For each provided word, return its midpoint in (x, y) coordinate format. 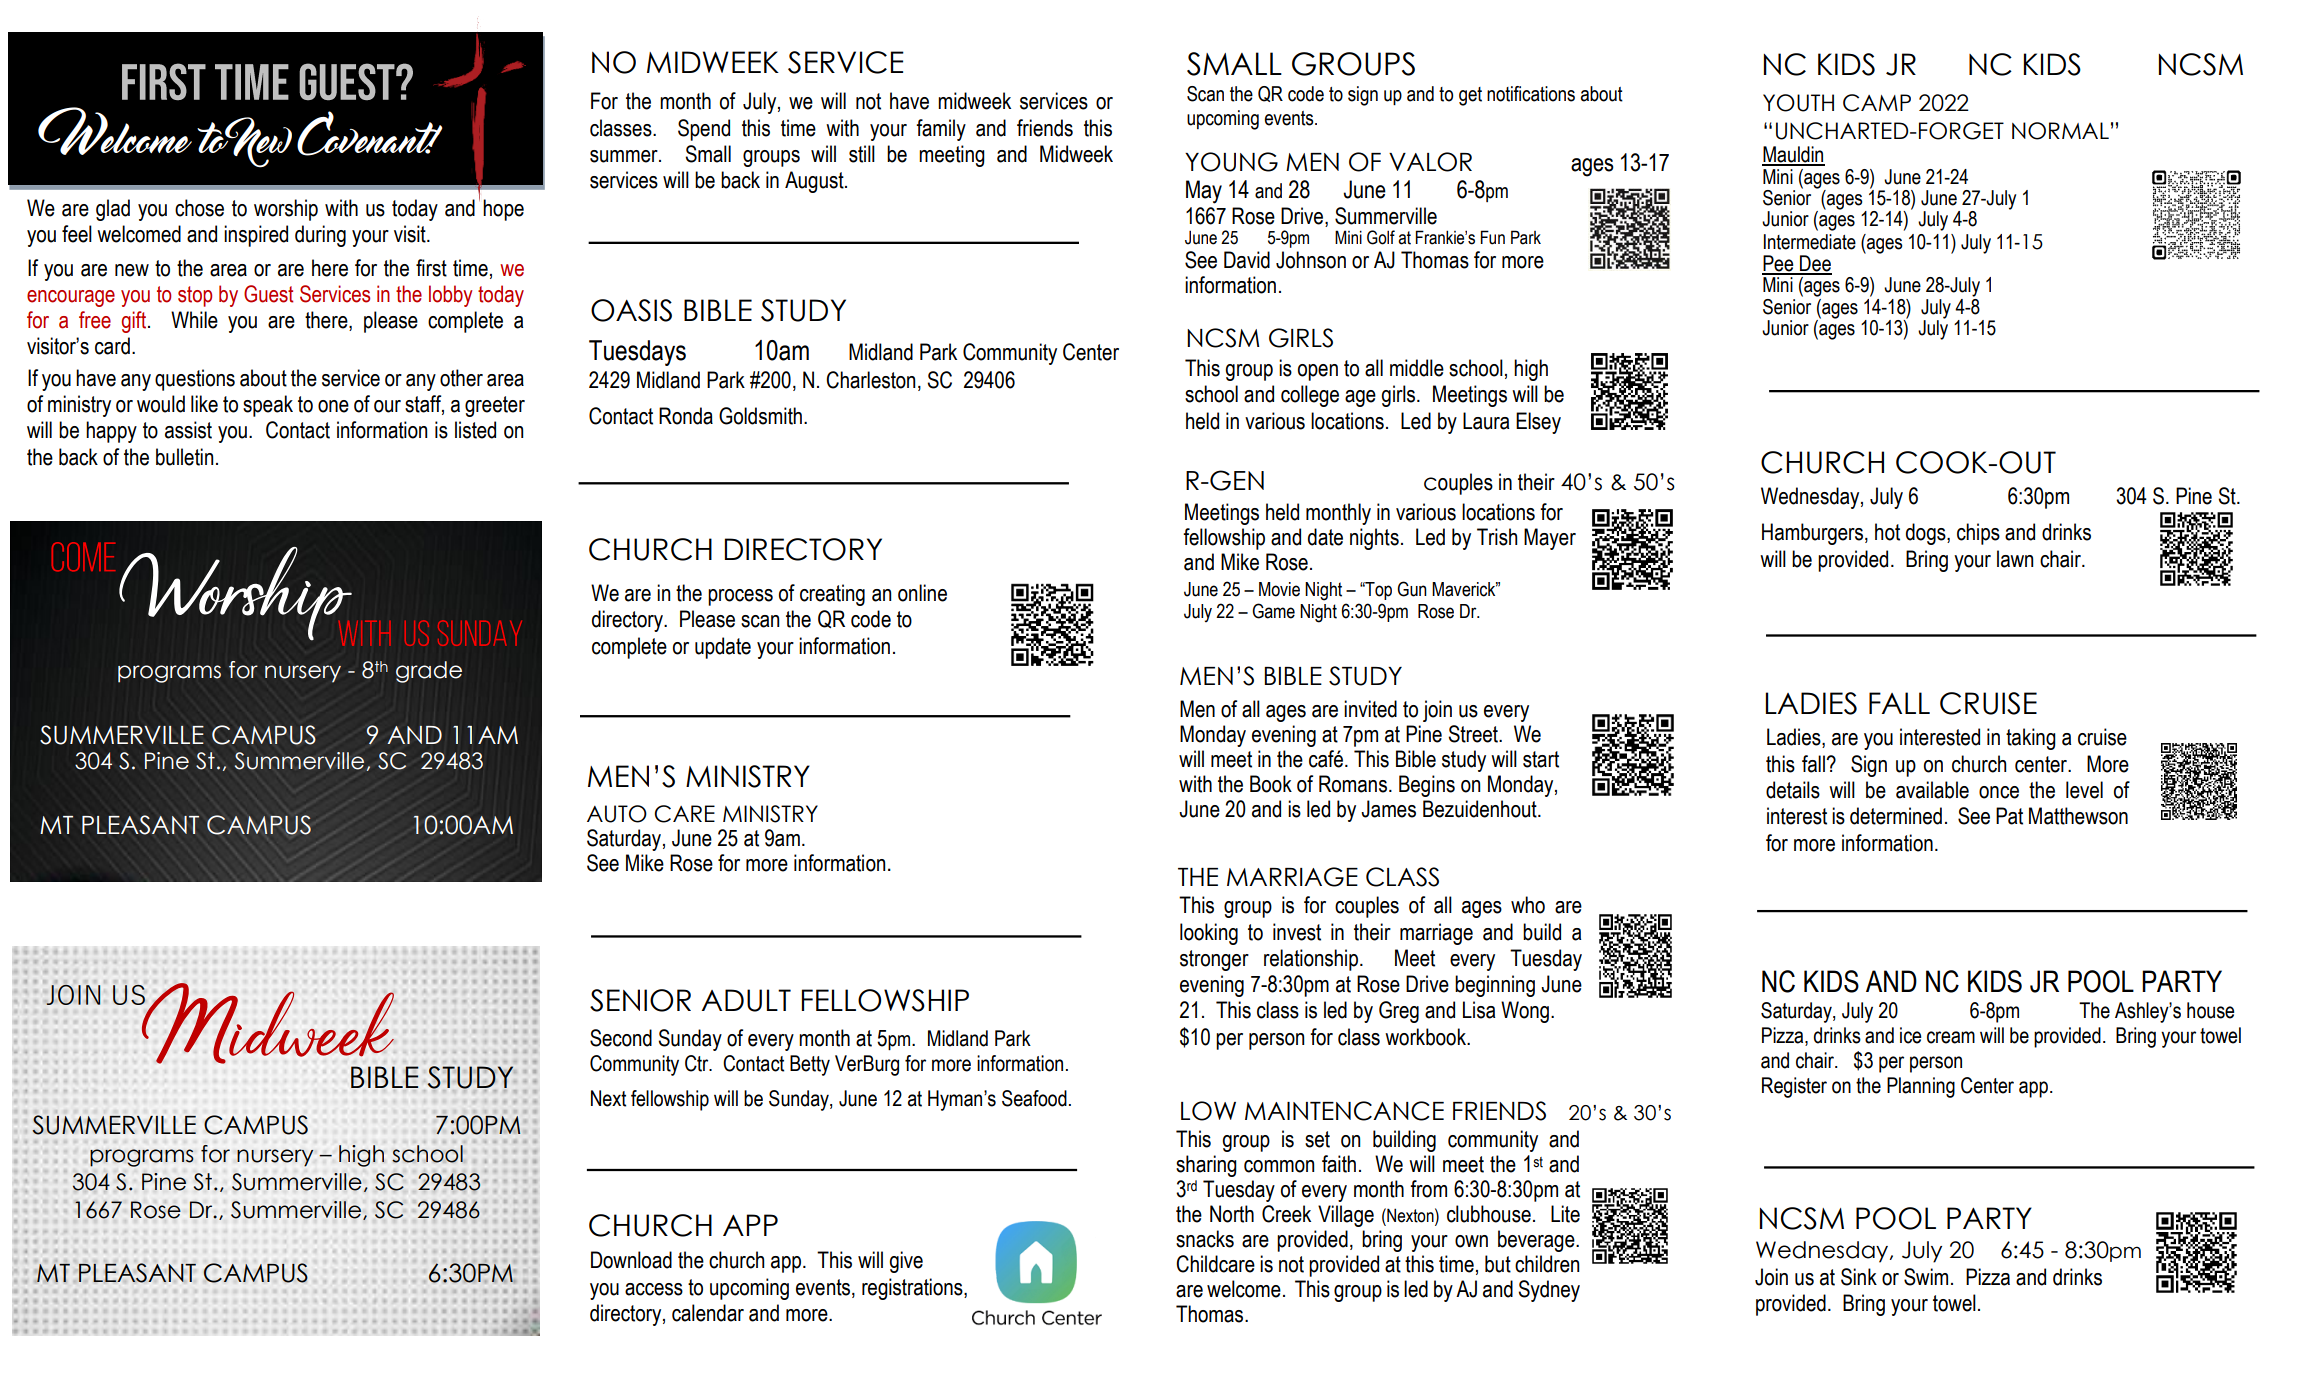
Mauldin (1793, 155)
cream (1951, 1037)
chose (199, 208)
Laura (1486, 421)
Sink (1859, 1277)
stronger (1214, 960)
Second (621, 1038)
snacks (1205, 1239)
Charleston (871, 380)
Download (631, 1260)
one (333, 406)
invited (1370, 709)
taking (2031, 739)
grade (429, 672)
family (941, 130)
